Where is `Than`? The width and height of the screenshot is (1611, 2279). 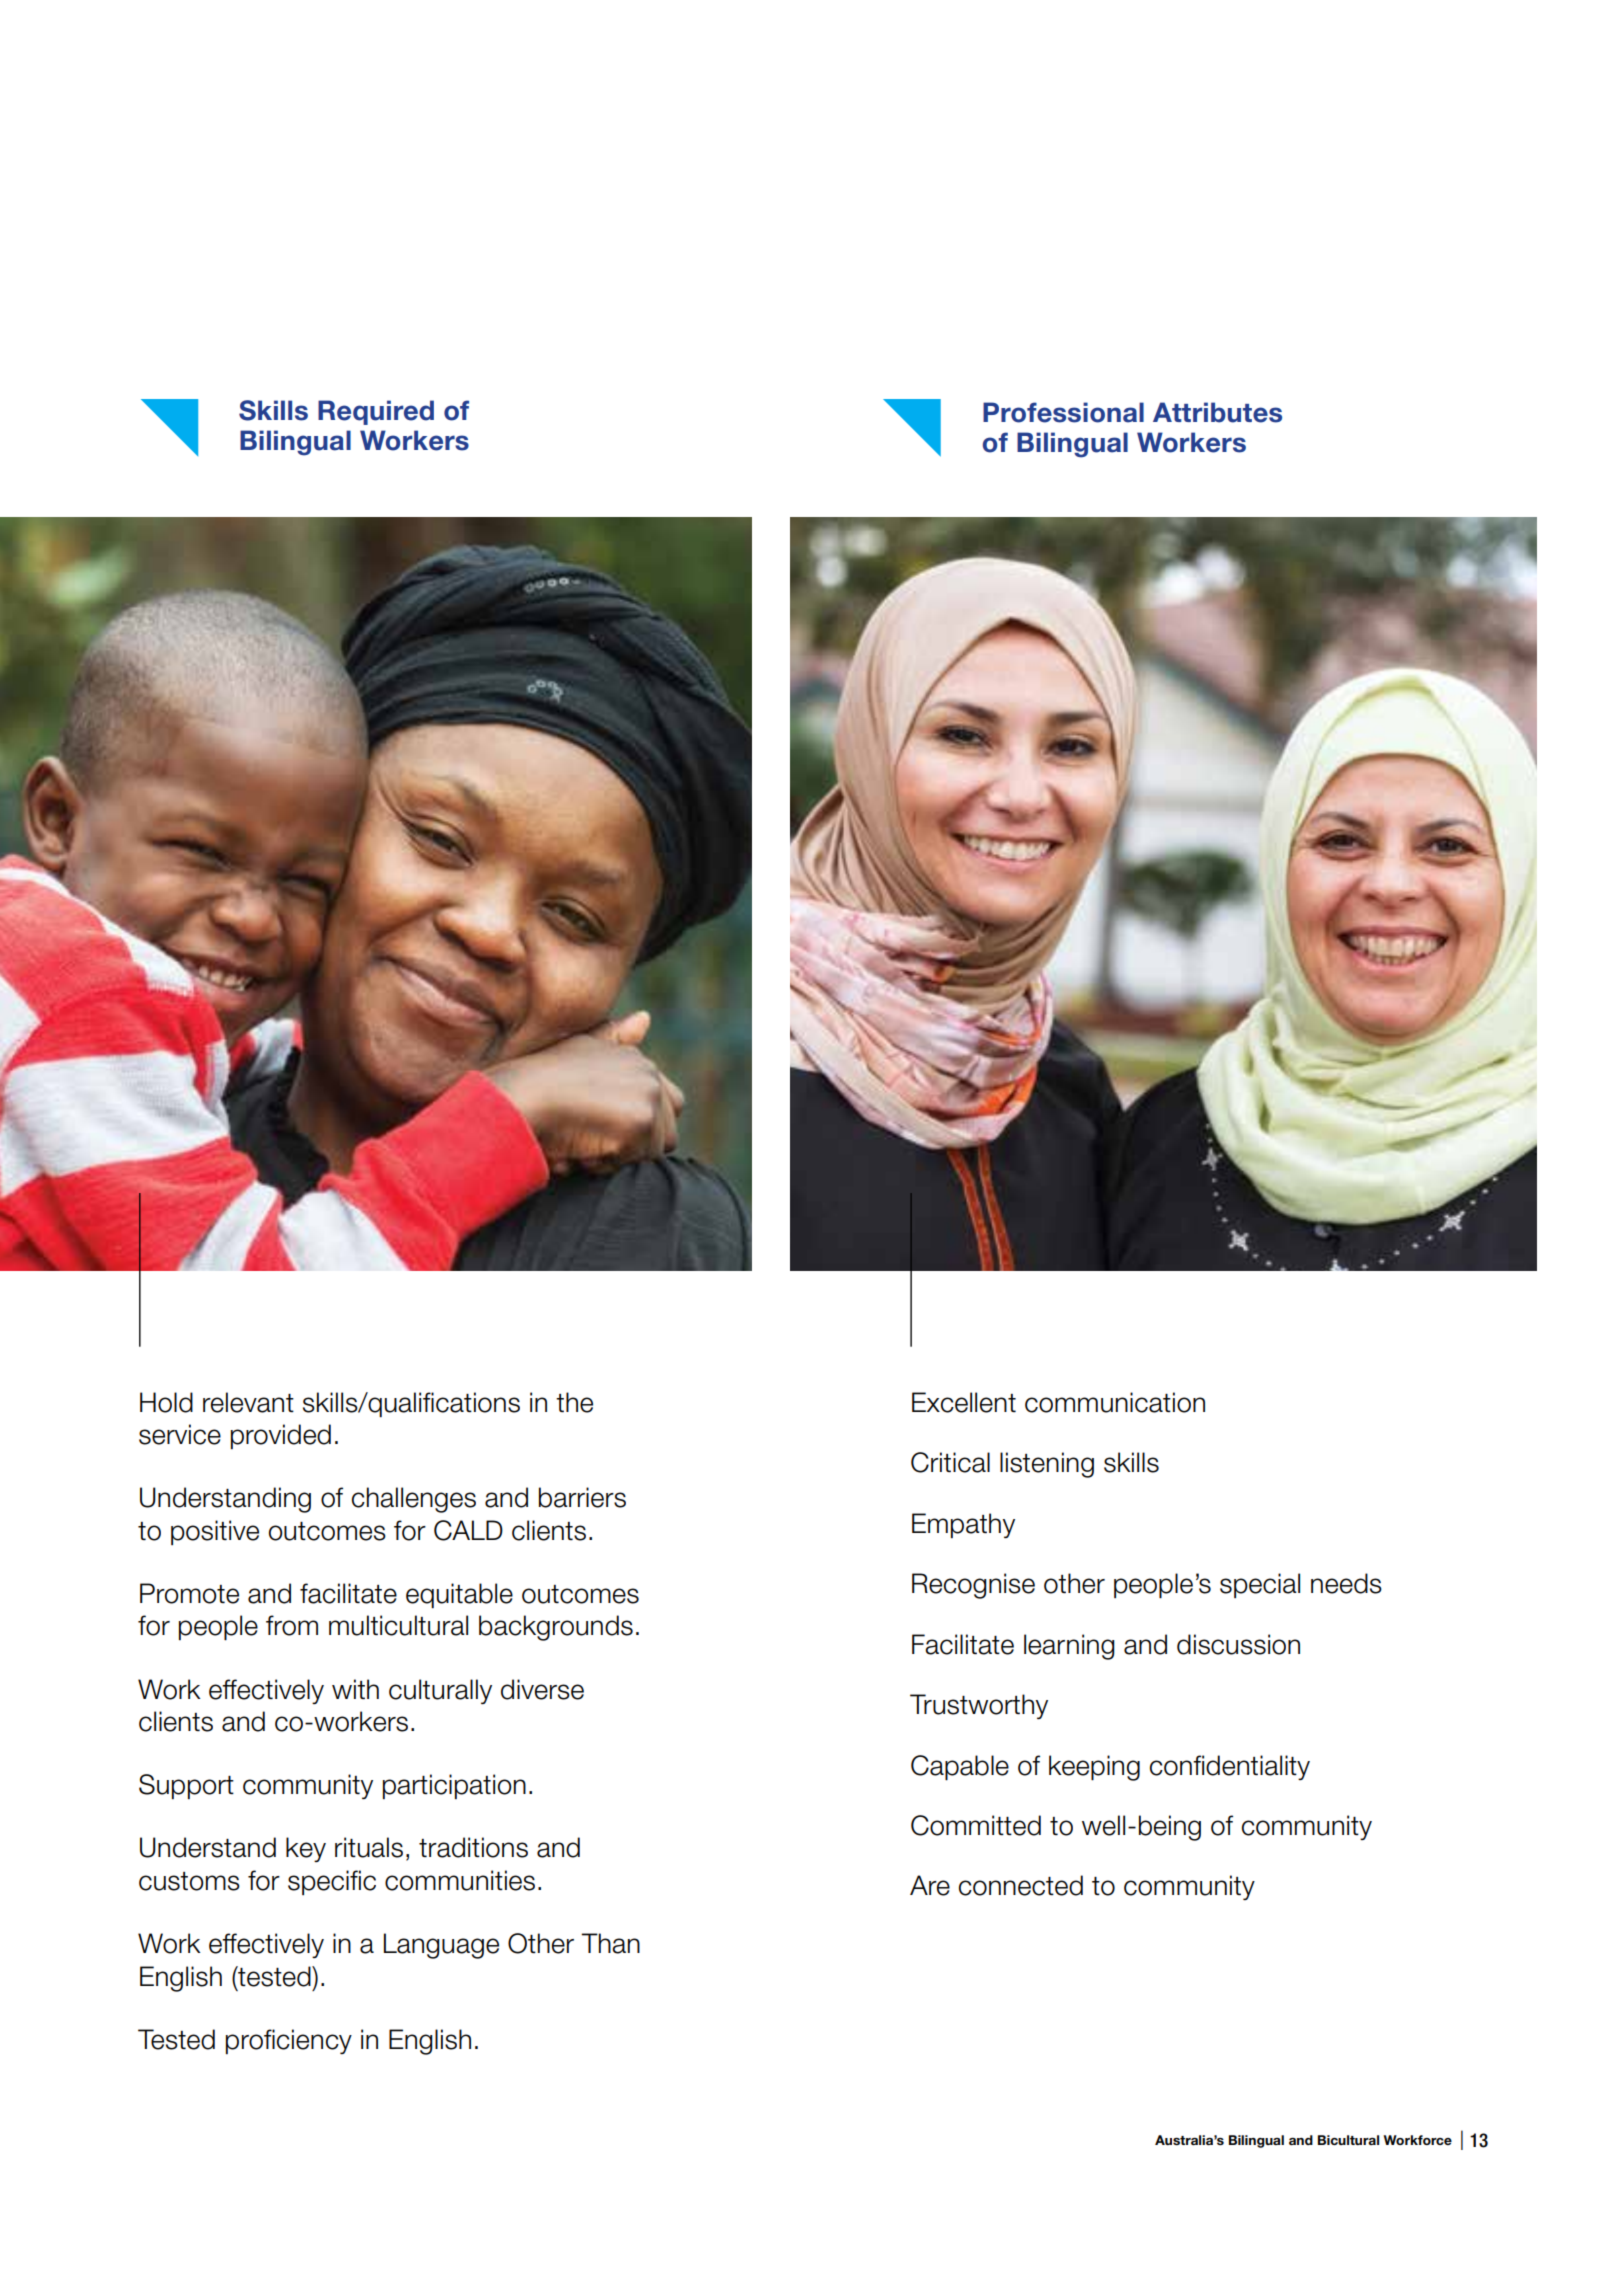 Than is located at coordinates (610, 1943).
